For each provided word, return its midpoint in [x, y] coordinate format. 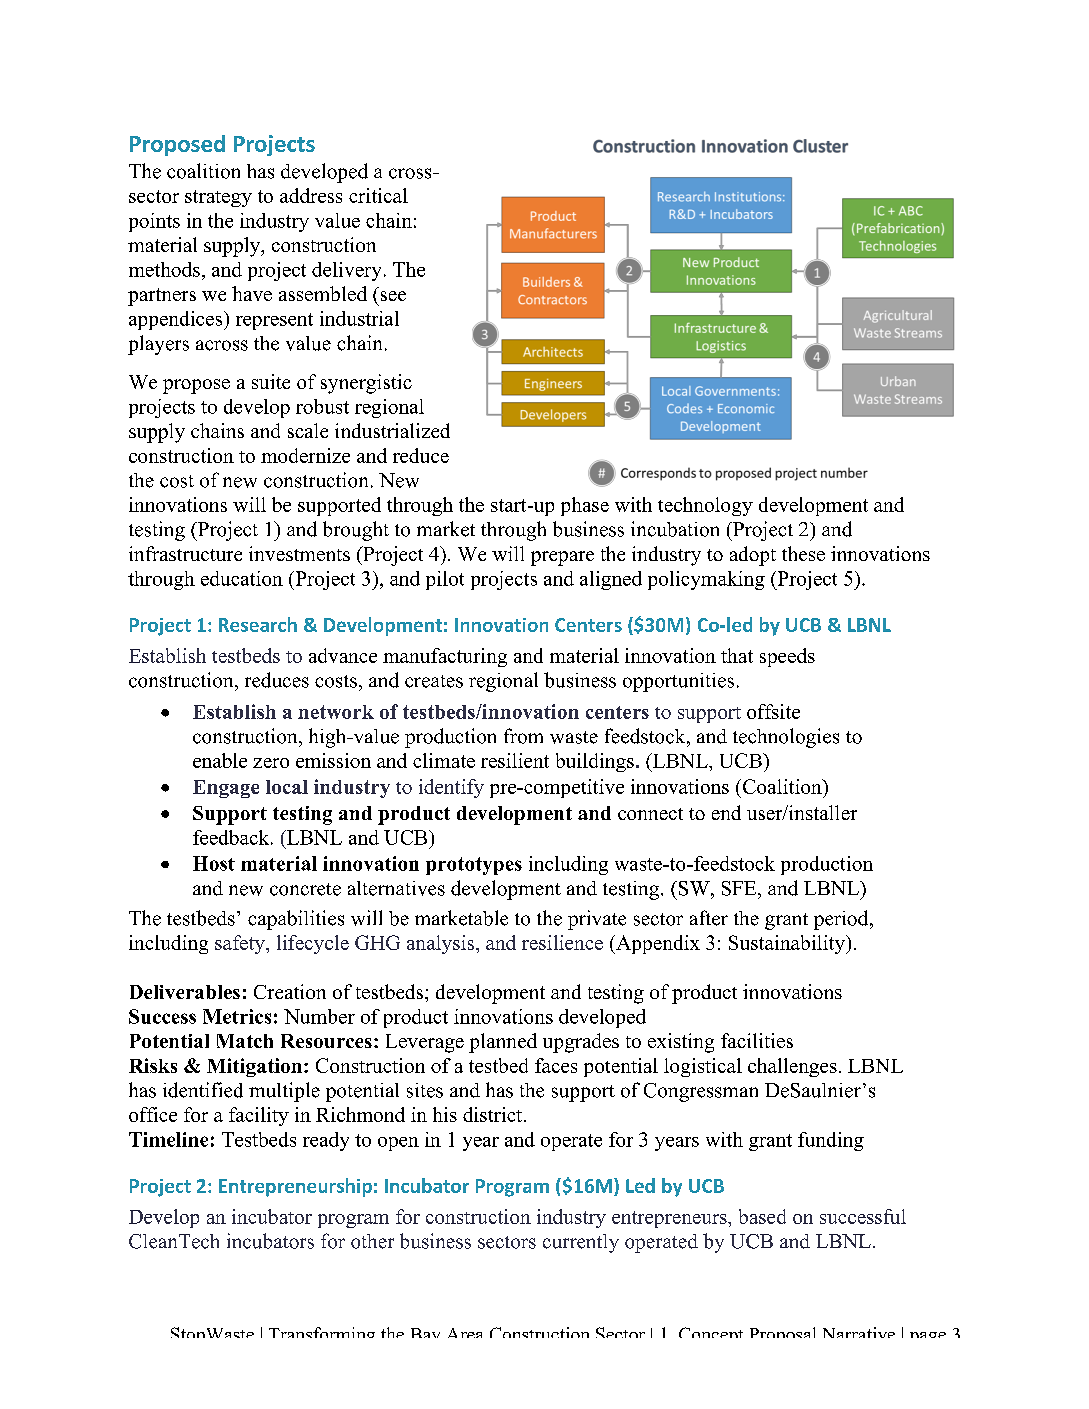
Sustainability [788, 944]
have [252, 293]
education [242, 578]
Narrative [859, 1332]
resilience [562, 942]
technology [705, 506]
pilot [445, 580]
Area [465, 1333]
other [372, 1241]
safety [241, 944]
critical [378, 195]
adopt [753, 556]
